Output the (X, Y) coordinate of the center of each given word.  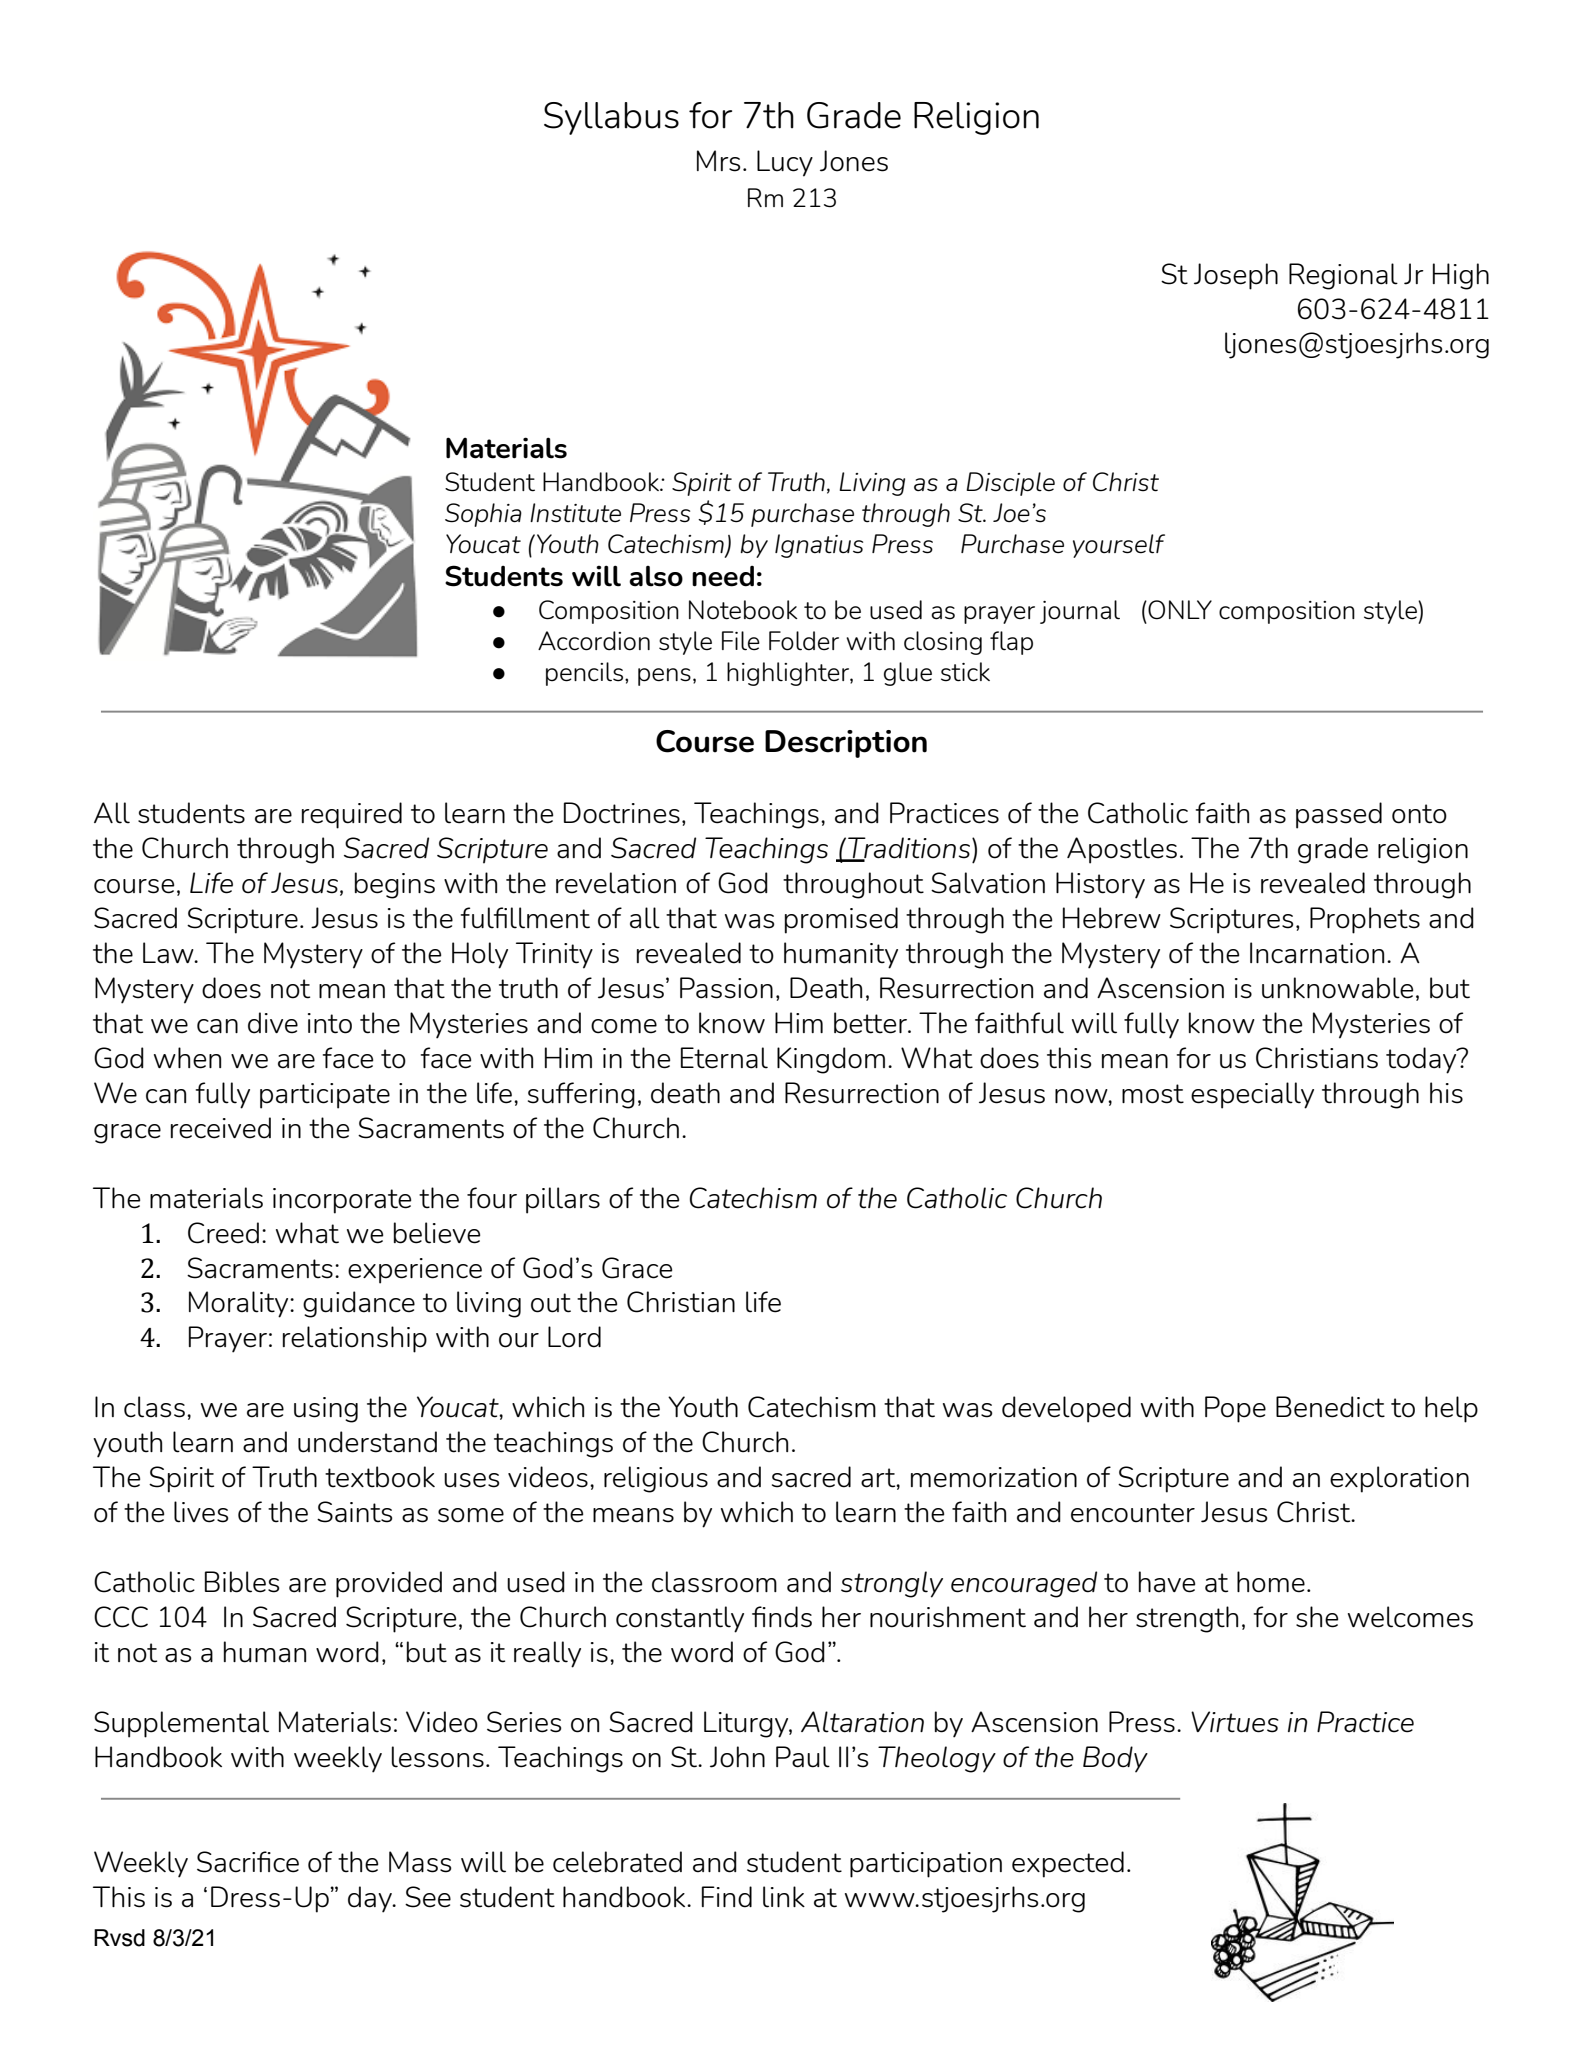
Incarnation (1317, 953)
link (784, 1897)
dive (273, 1023)
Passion (726, 988)
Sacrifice (248, 1862)
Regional (1343, 276)
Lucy (785, 163)
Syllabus (611, 118)
